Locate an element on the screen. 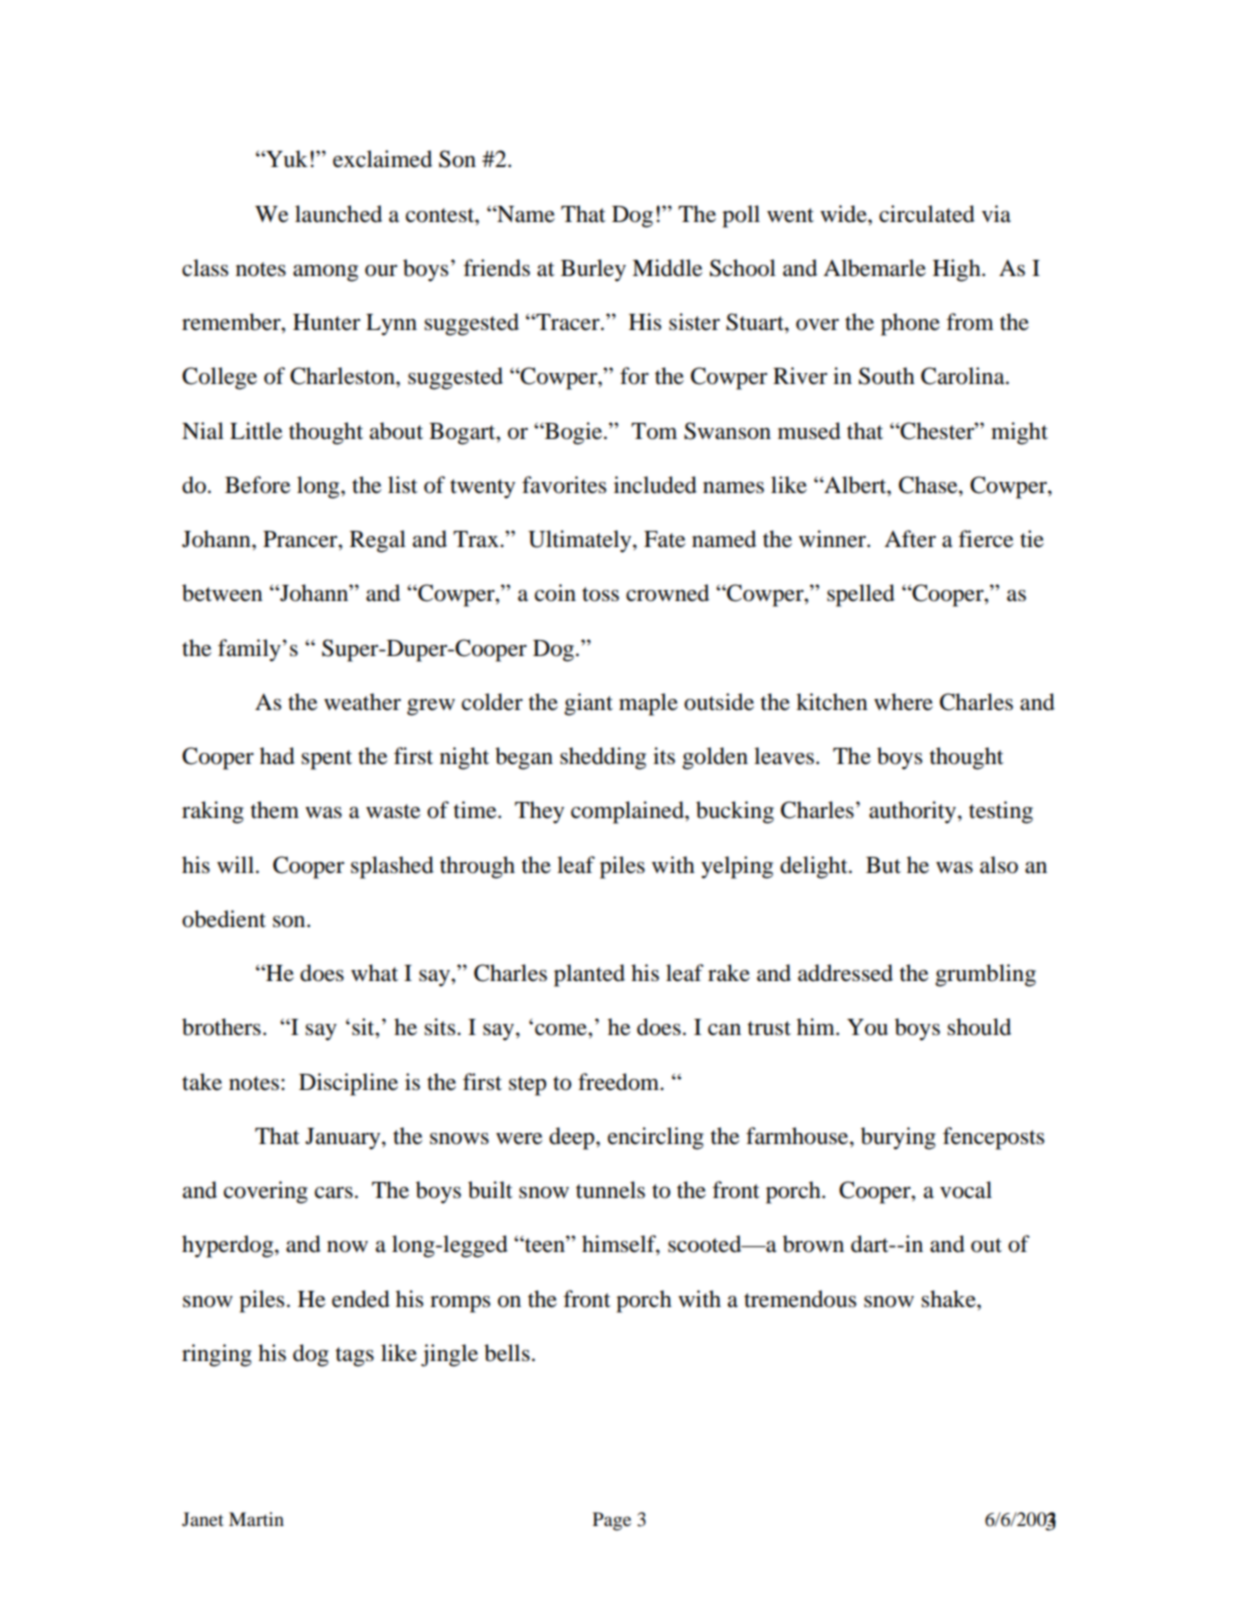 The height and width of the screenshot is (1604, 1239). Burley is located at coordinates (593, 270).
